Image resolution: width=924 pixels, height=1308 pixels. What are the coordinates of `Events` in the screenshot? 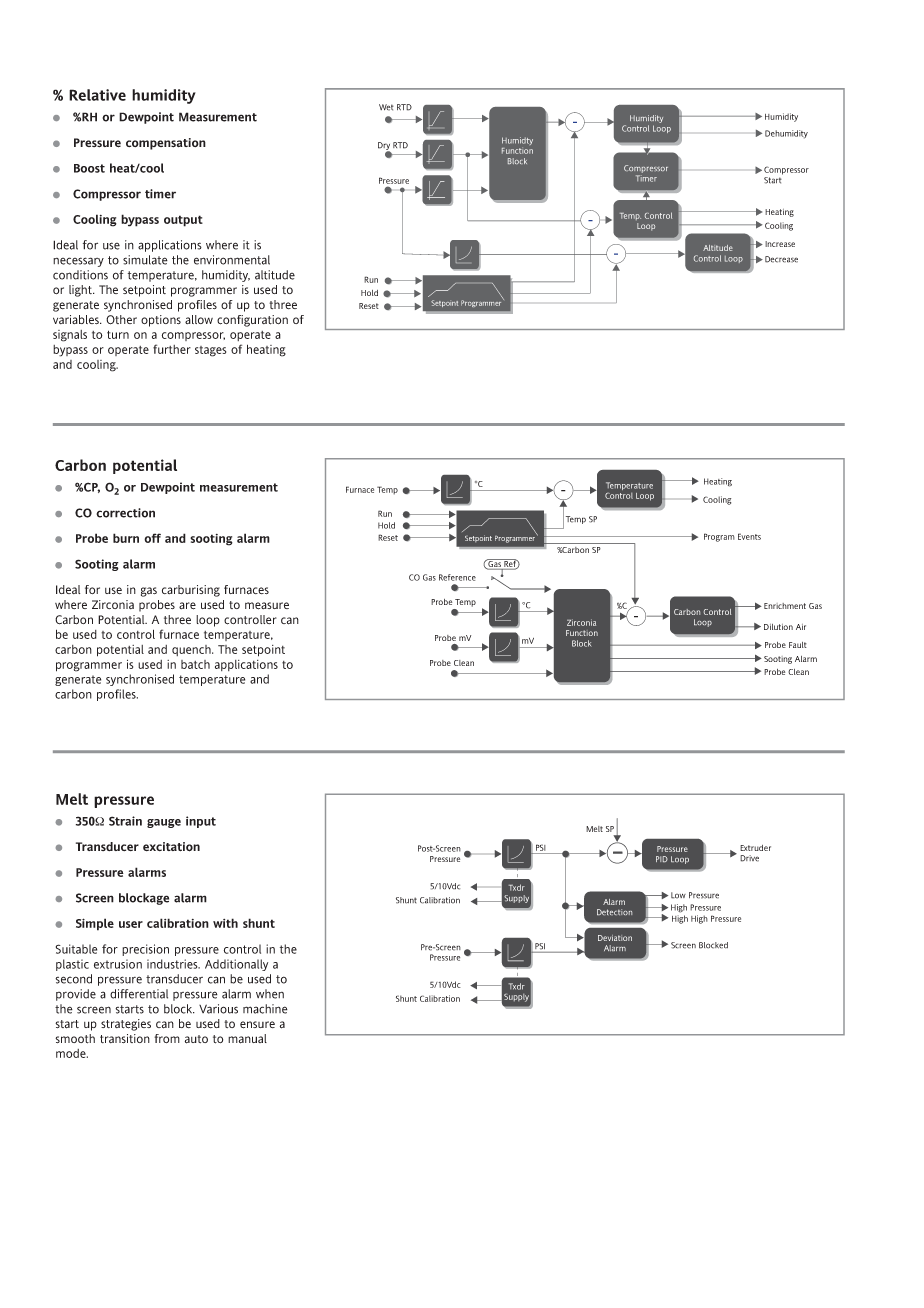 It's located at (749, 536).
